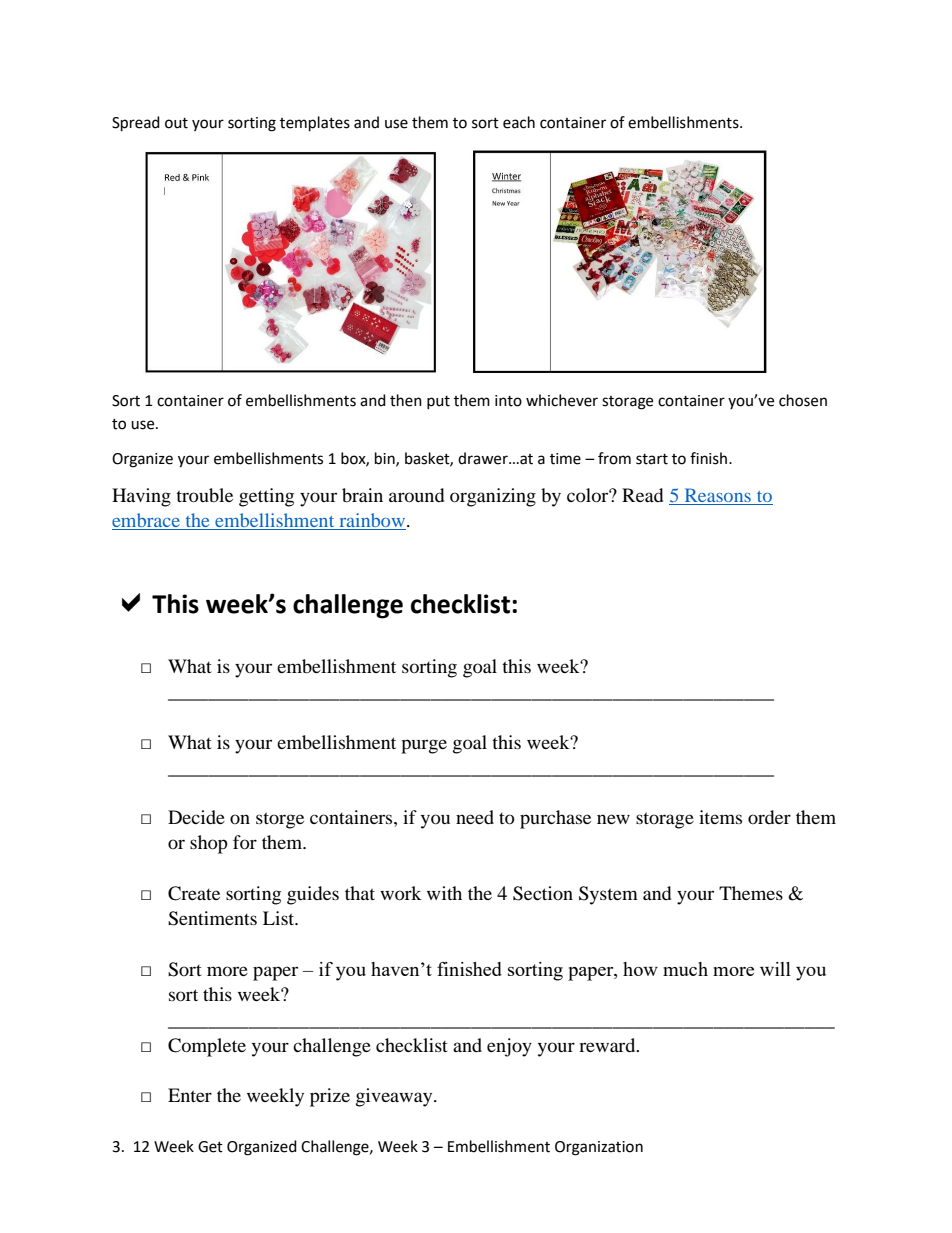 Image resolution: width=952 pixels, height=1233 pixels. I want to click on Reasons, so click(718, 495).
